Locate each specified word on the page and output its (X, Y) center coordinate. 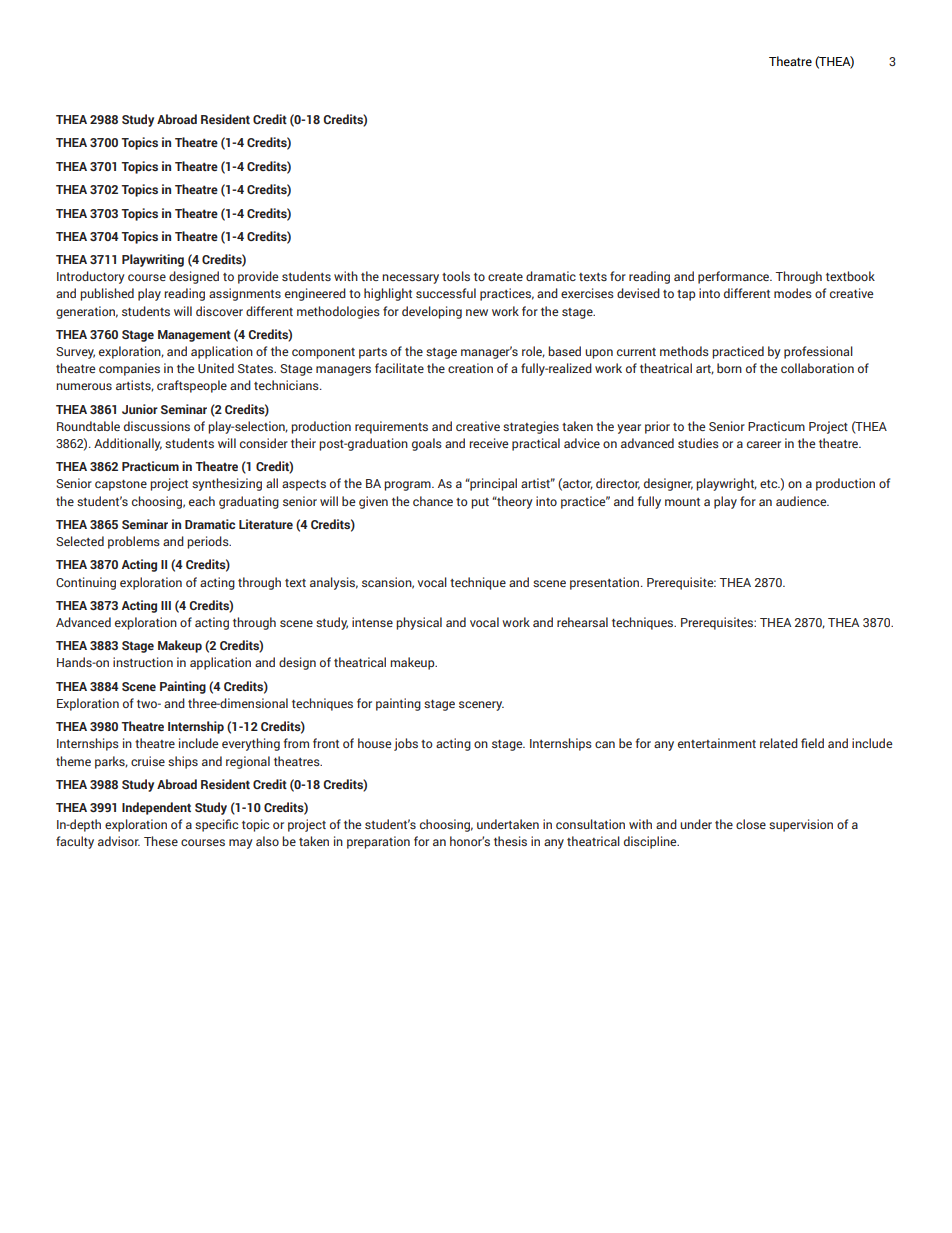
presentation (606, 583)
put (480, 503)
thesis (510, 841)
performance (735, 277)
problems (134, 542)
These (161, 841)
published (107, 294)
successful (446, 293)
